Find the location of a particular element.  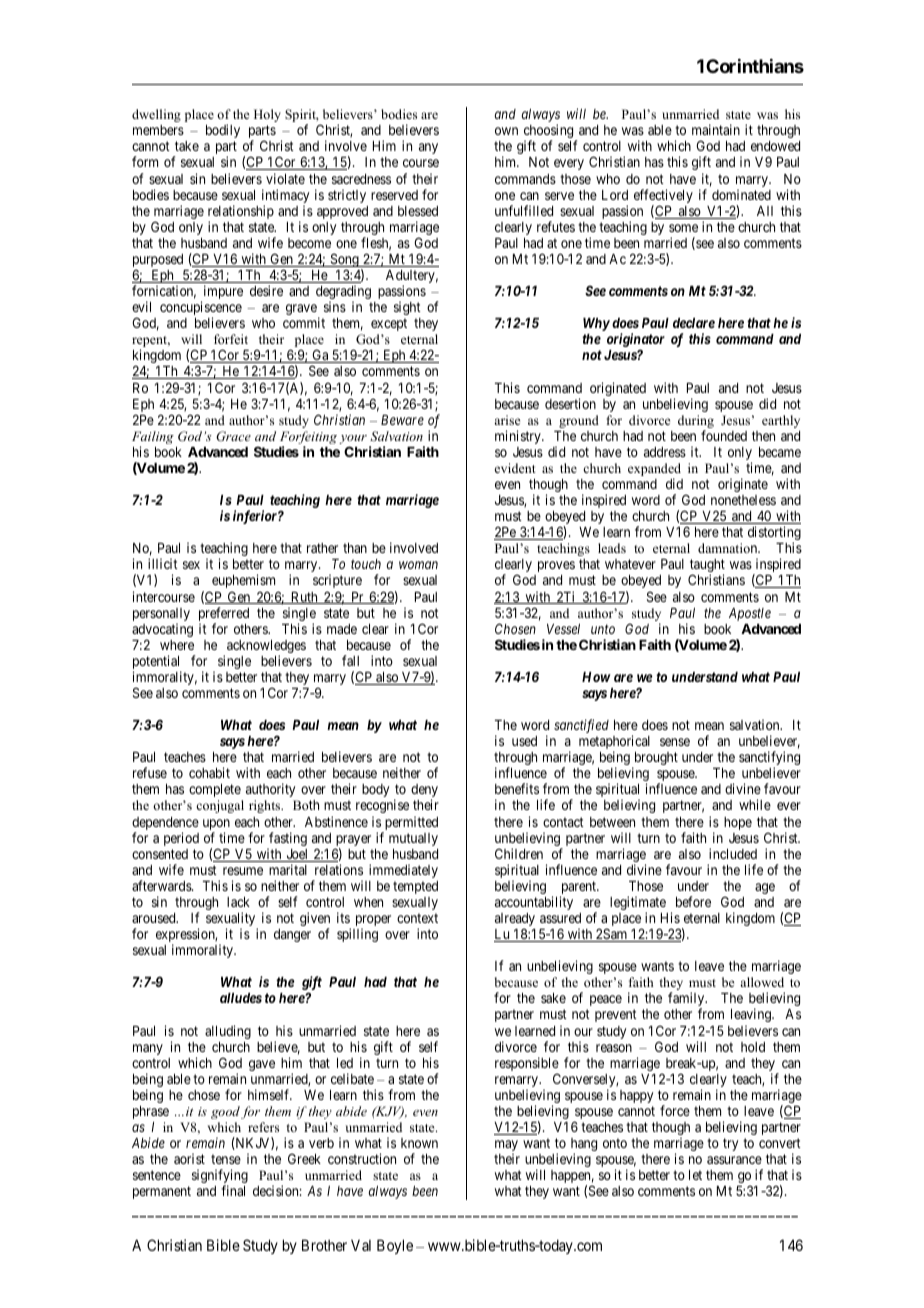

mutually is located at coordinates (413, 839).
